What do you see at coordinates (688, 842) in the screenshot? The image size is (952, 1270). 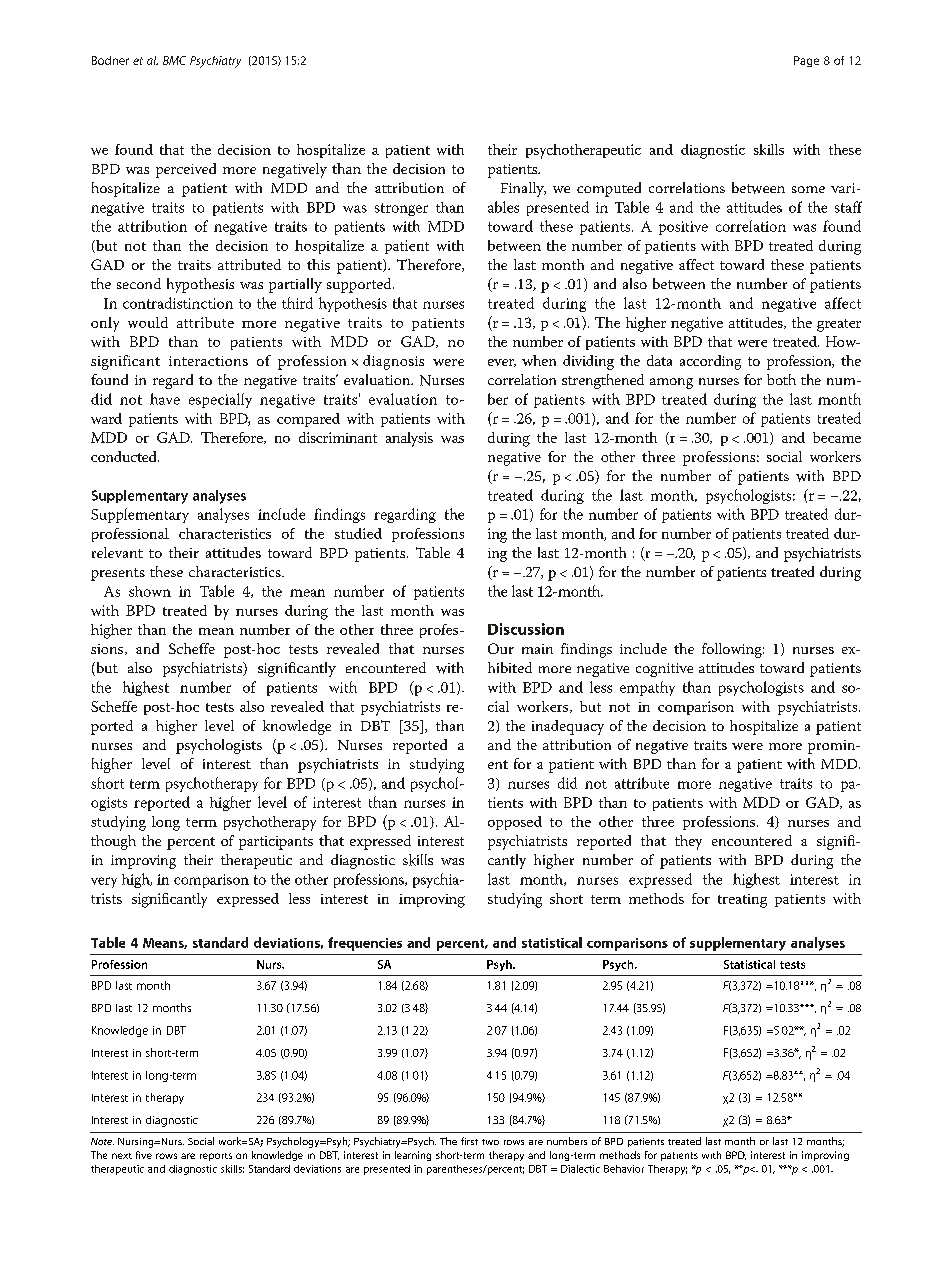 I see `they` at bounding box center [688, 842].
